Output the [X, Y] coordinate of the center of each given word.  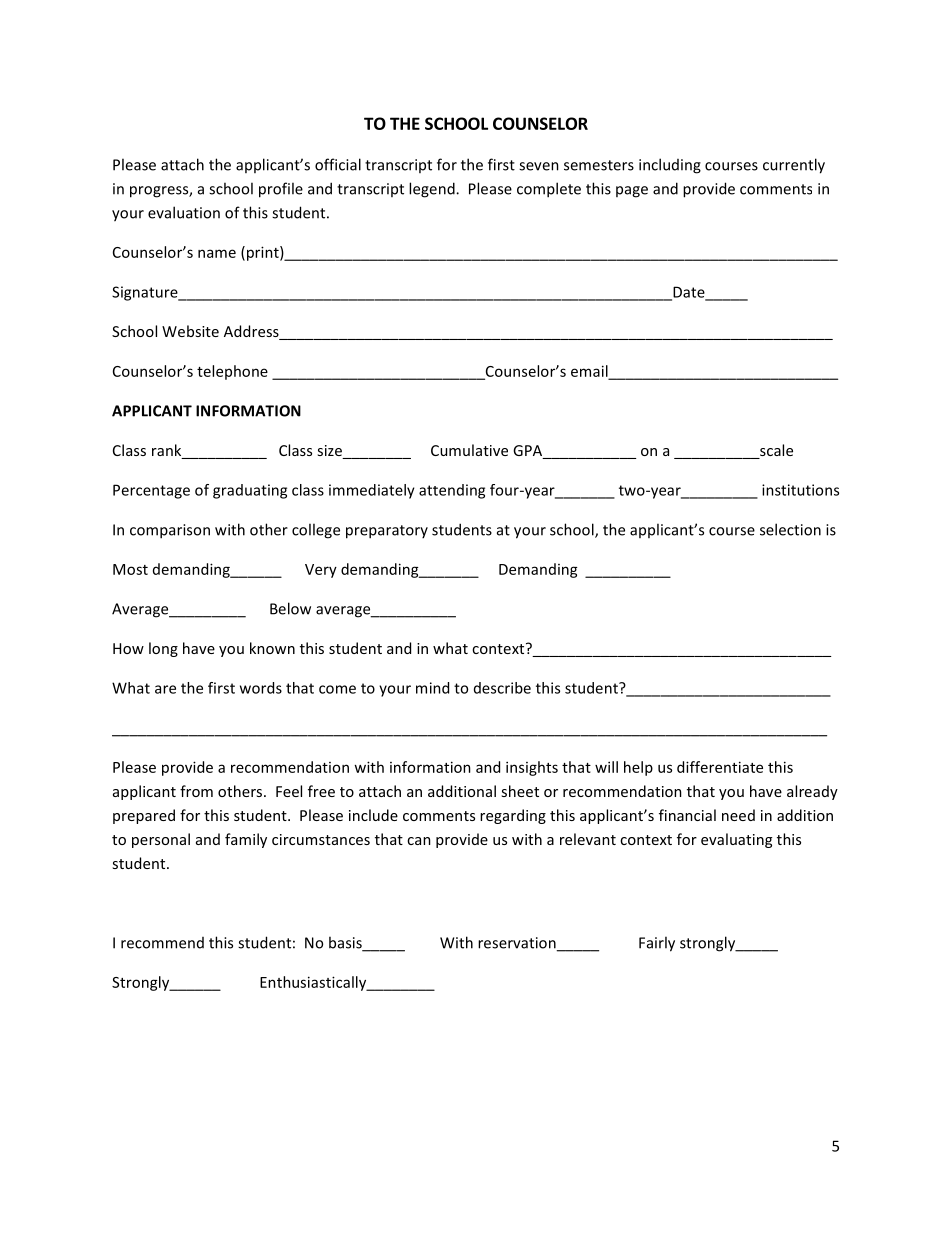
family [246, 840]
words [261, 688]
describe [502, 688]
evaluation [184, 212]
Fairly [657, 944]
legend [433, 190]
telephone [232, 372]
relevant [588, 839]
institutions [800, 490]
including [670, 166]
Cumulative [469, 450]
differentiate [720, 767]
